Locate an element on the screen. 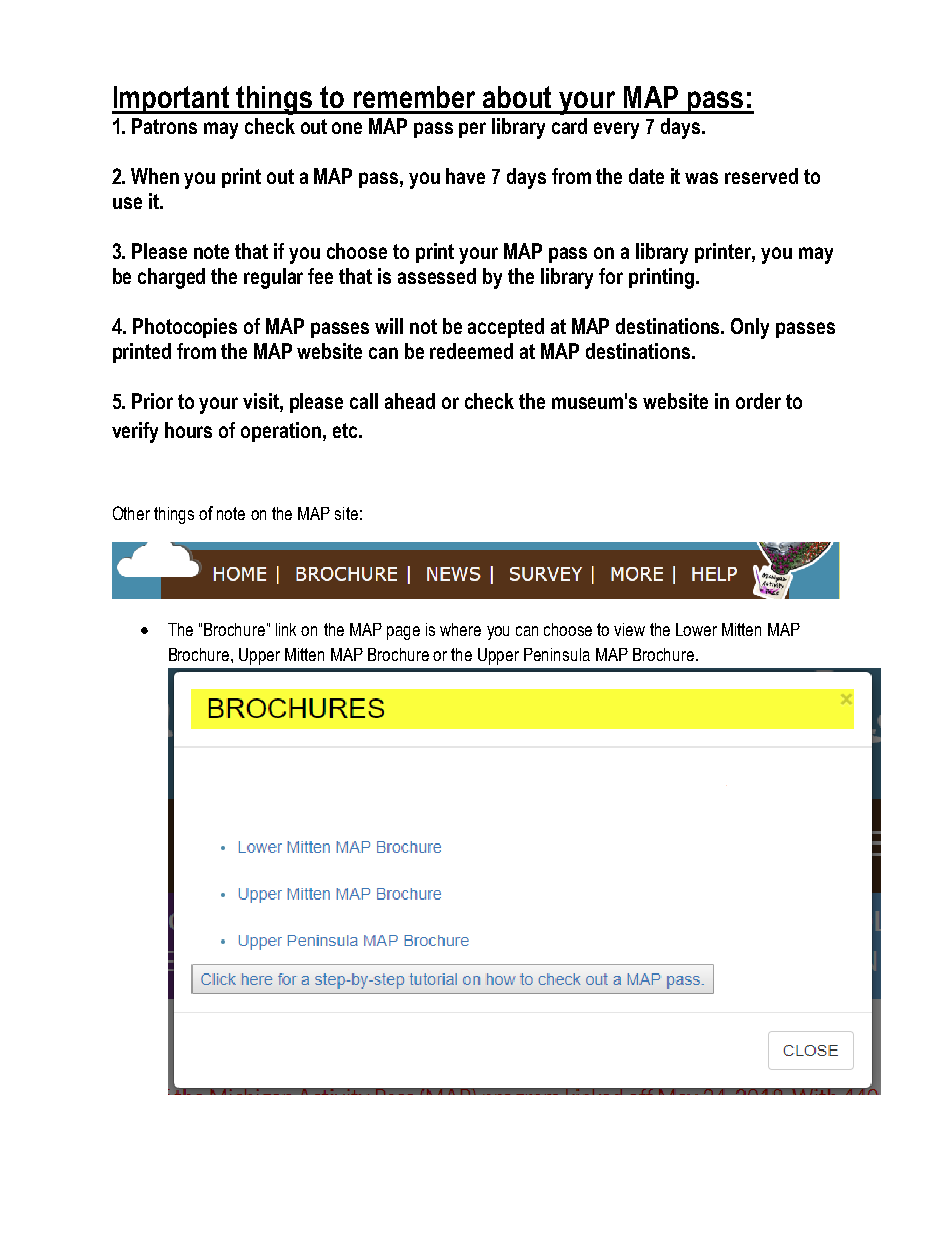 The image size is (952, 1233). assessed is located at coordinates (437, 276).
